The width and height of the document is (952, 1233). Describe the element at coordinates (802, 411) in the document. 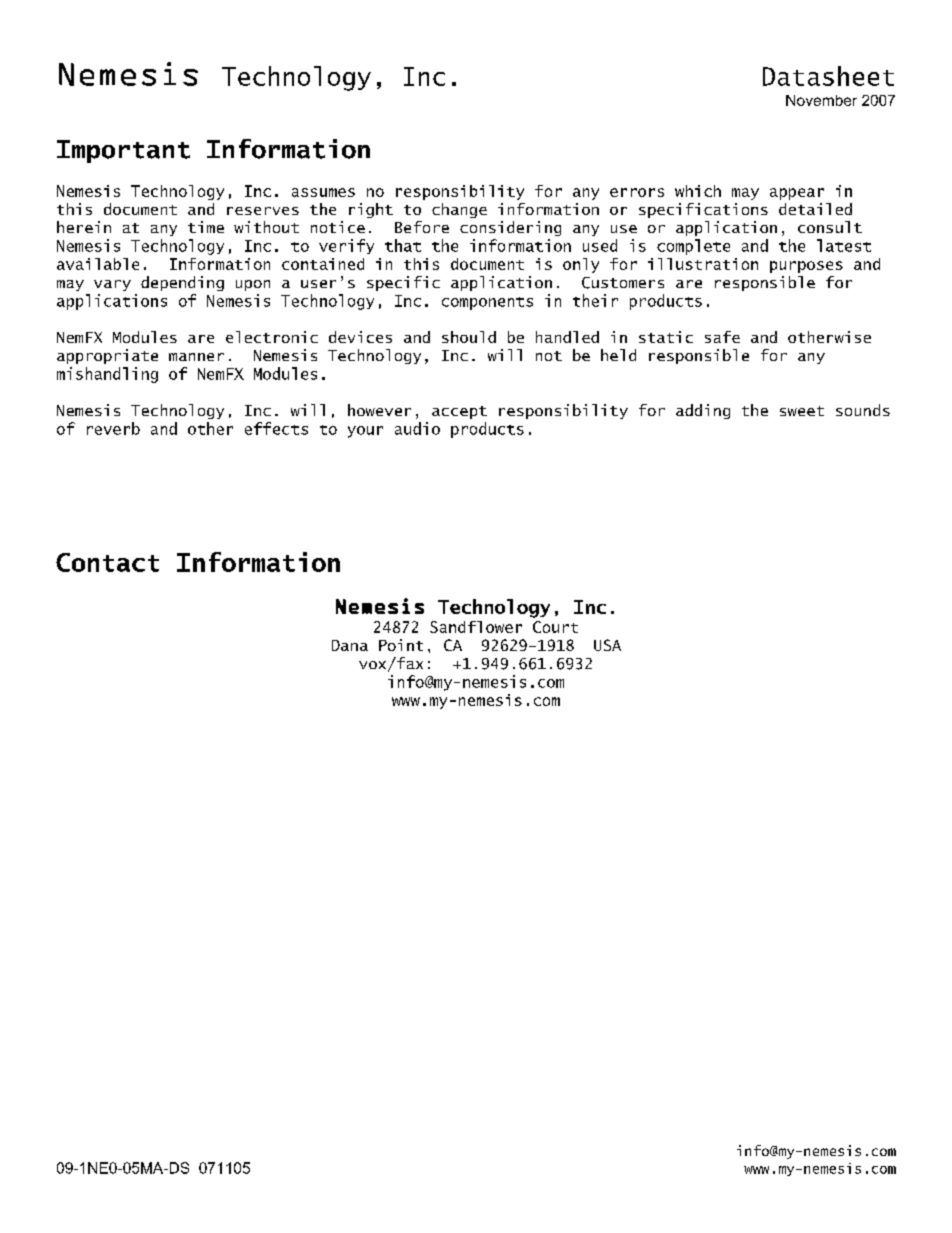

I see `sweet` at that location.
